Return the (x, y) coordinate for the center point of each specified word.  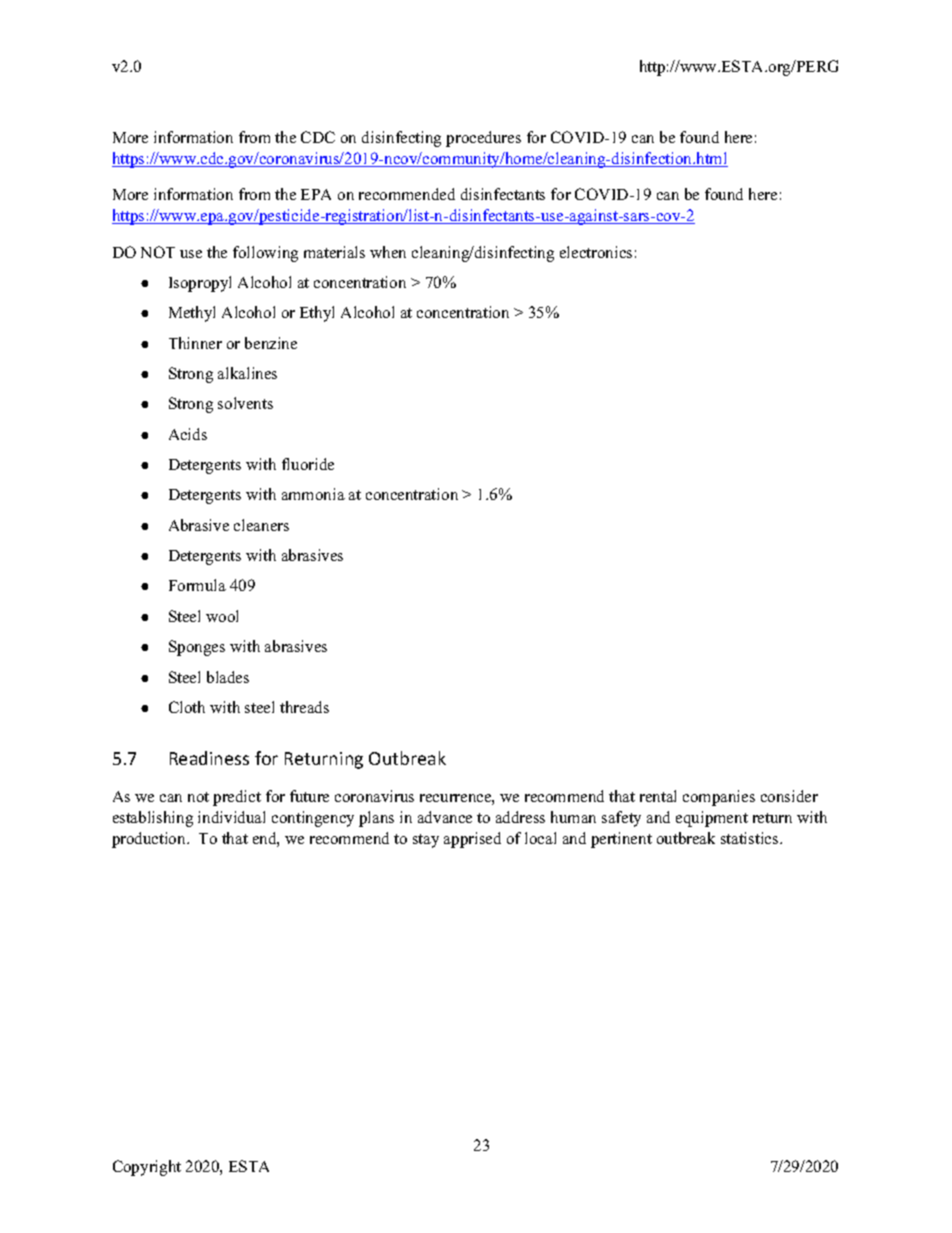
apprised (472, 840)
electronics (596, 252)
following (265, 254)
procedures (483, 139)
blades (228, 677)
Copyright (147, 1168)
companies (719, 798)
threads (304, 707)
